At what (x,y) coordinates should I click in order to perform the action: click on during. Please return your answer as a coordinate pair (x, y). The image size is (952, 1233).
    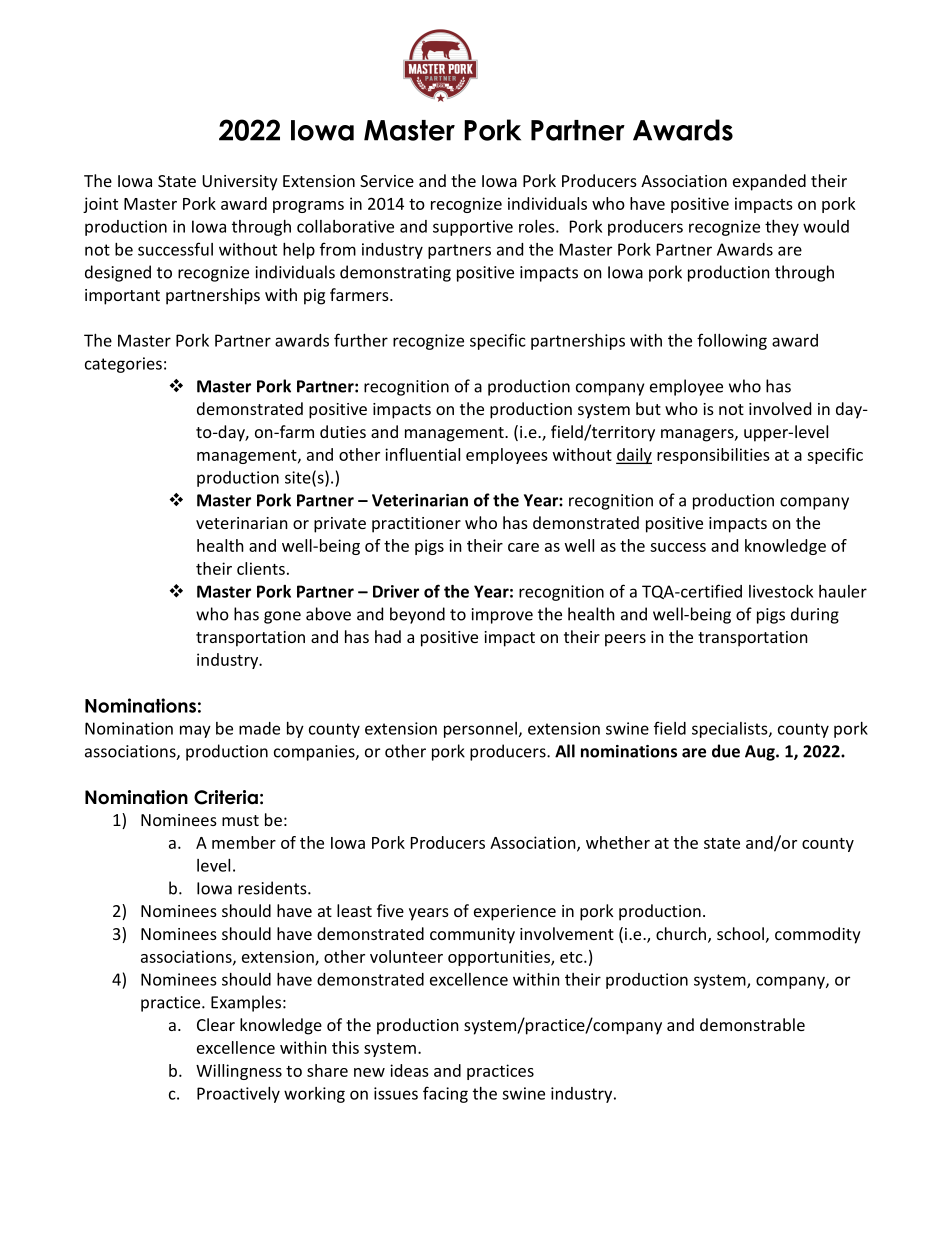
    Looking at the image, I should click on (815, 615).
